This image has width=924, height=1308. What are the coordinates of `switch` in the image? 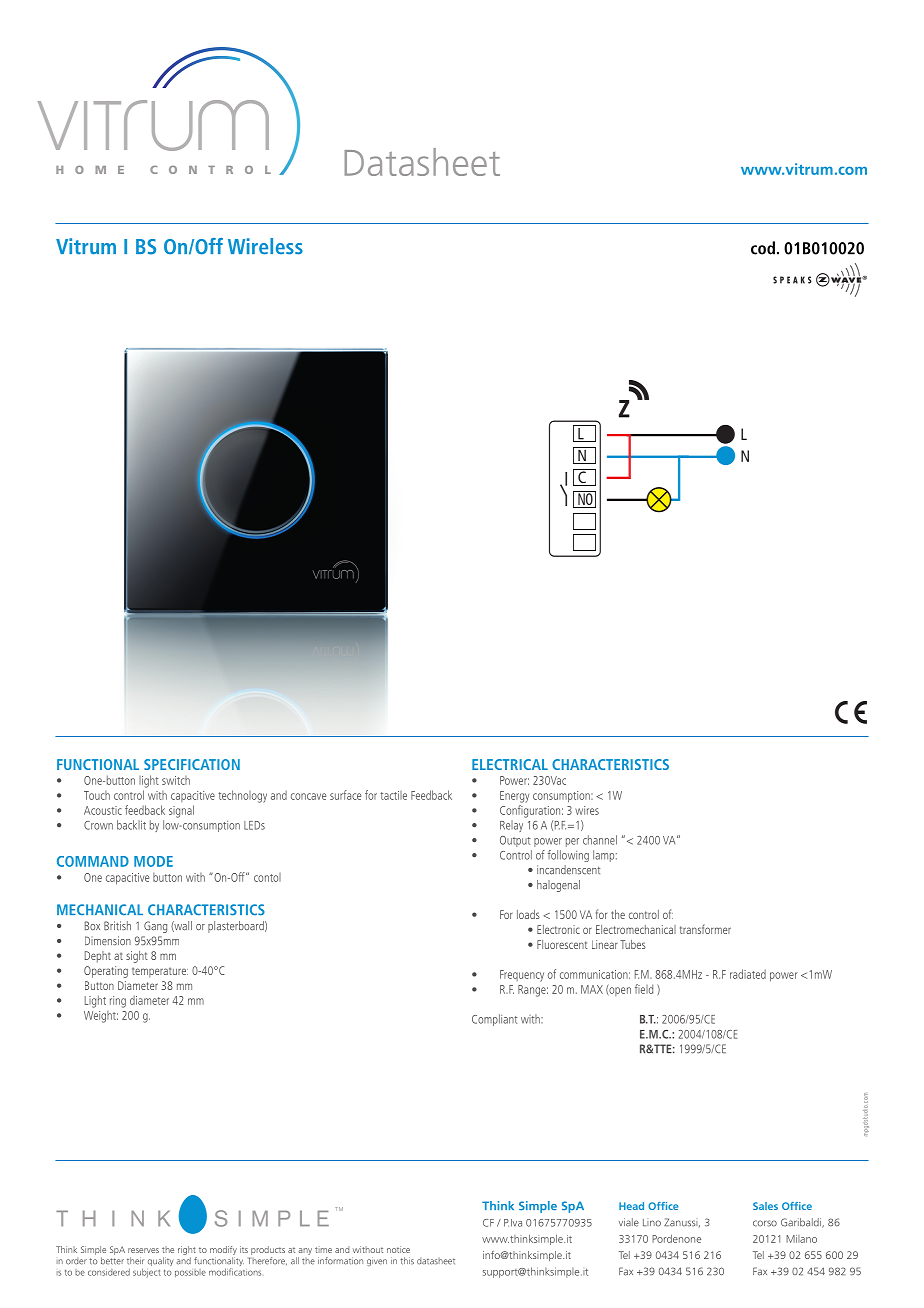 It's located at (176, 780).
